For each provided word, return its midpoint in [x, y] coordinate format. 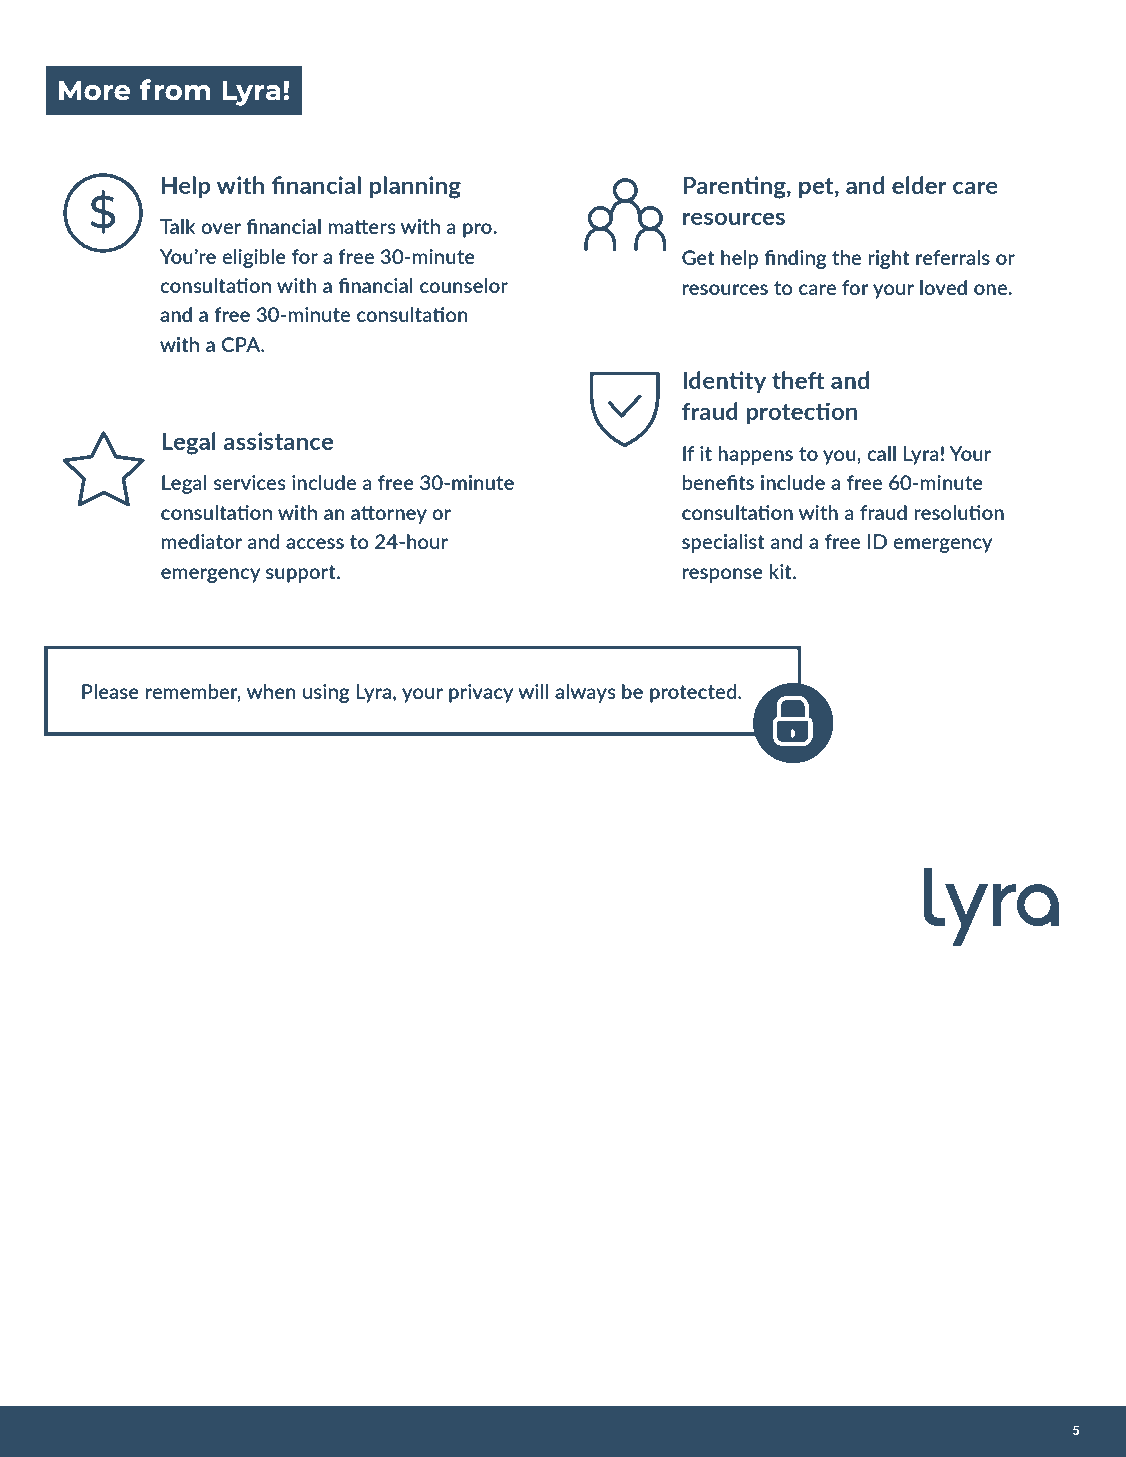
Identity [724, 382]
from [175, 89]
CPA [242, 344]
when [271, 691]
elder [919, 185]
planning [415, 187]
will [533, 691]
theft [798, 380]
